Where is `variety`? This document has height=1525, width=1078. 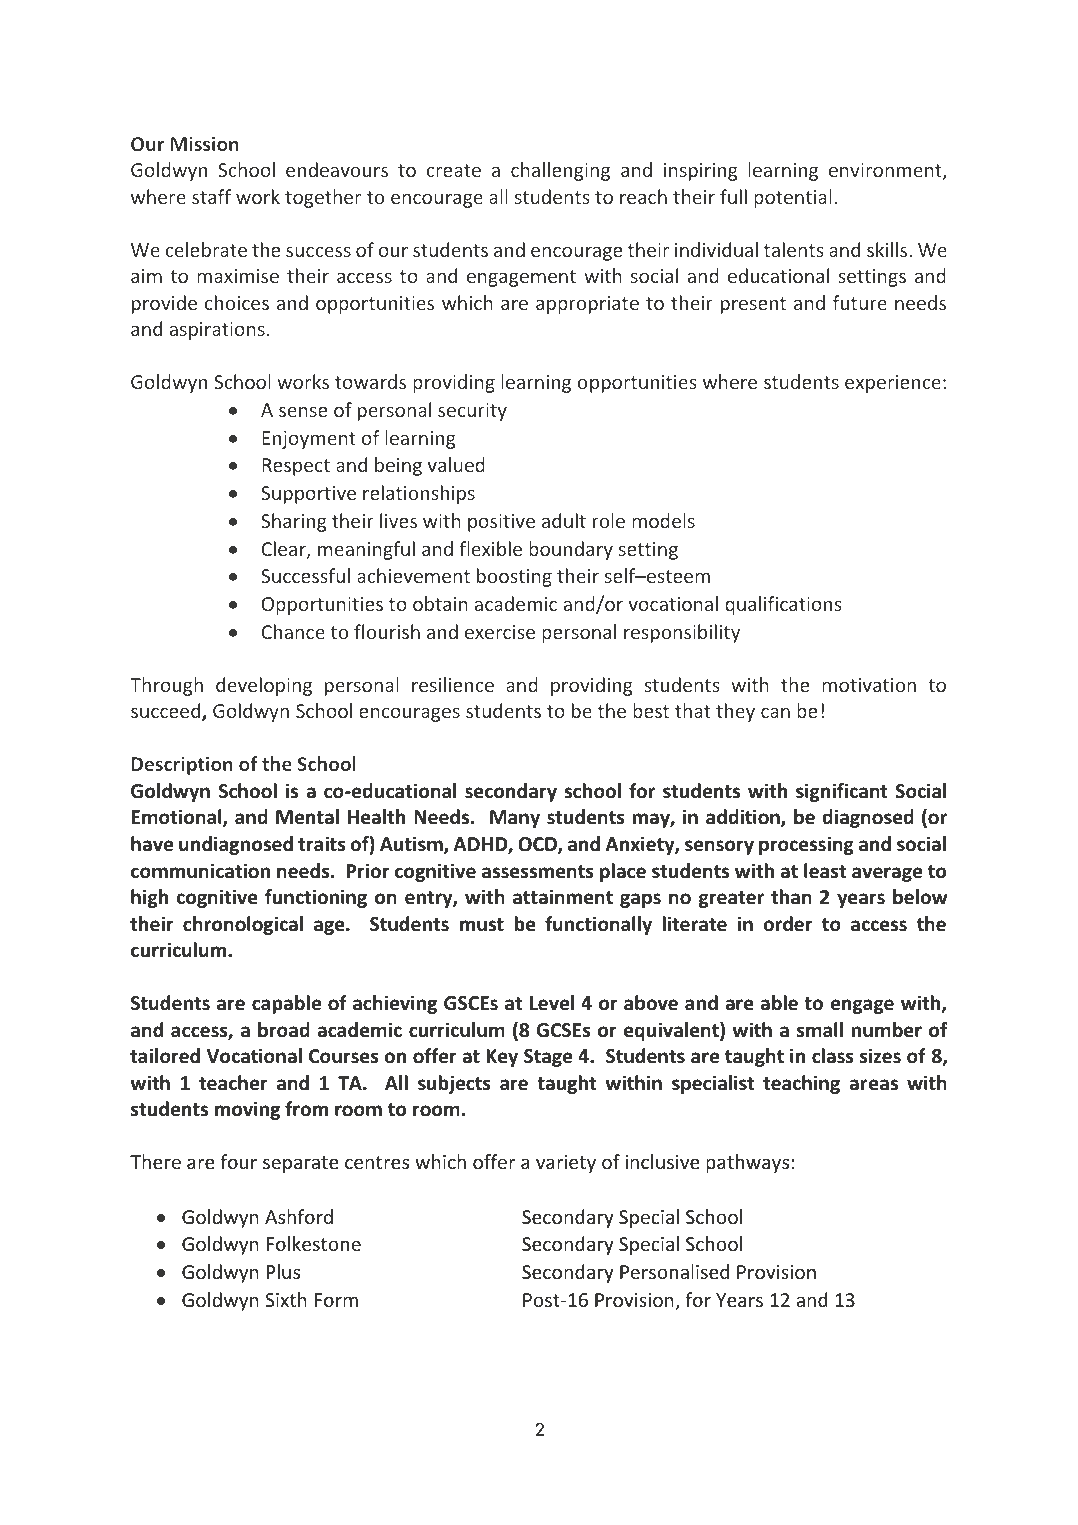
variety is located at coordinates (566, 1164).
